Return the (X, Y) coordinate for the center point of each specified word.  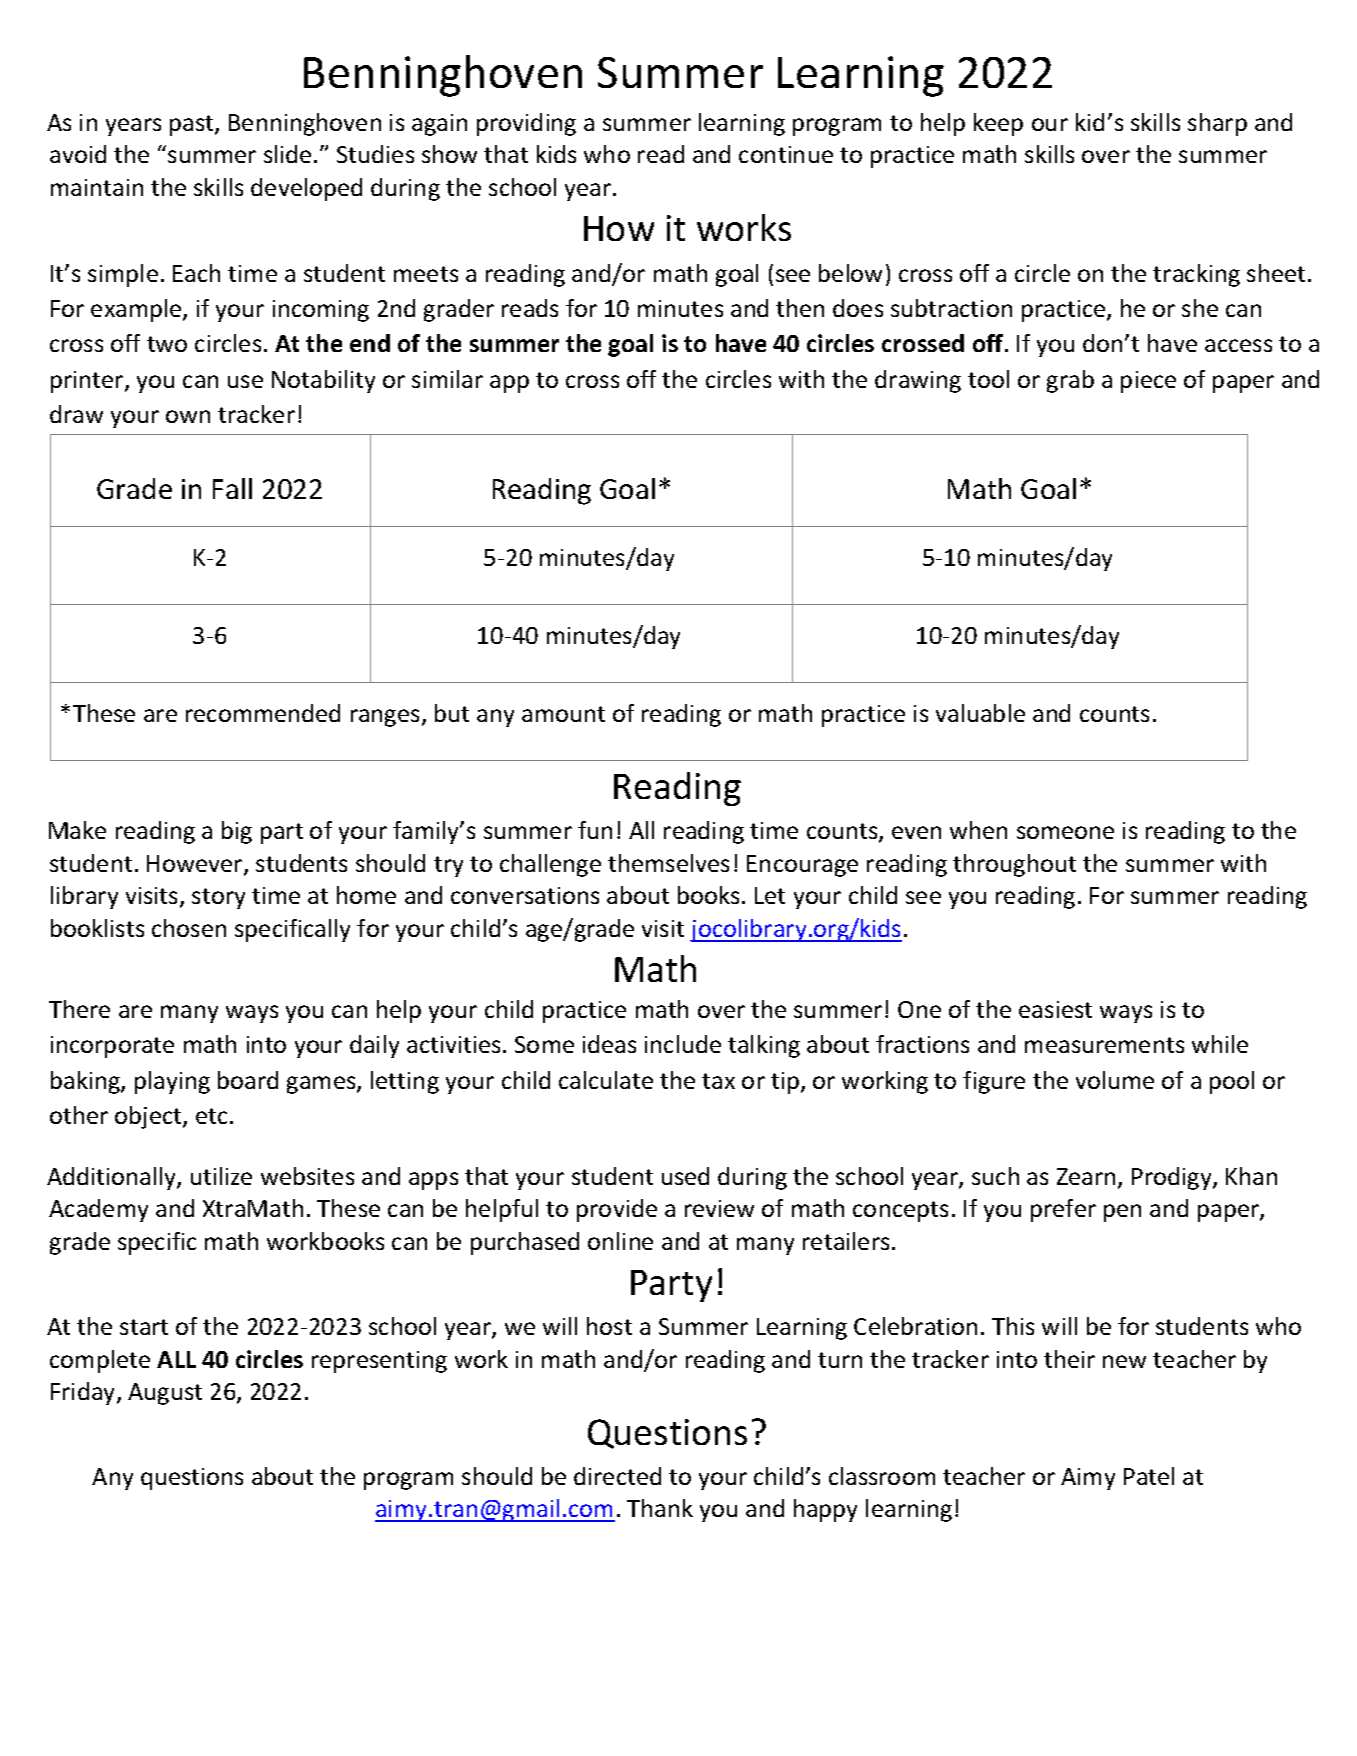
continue (786, 154)
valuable (980, 713)
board (248, 1080)
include (683, 1044)
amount (563, 714)
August (165, 1394)
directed (617, 1476)
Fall (232, 488)
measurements (1104, 1045)
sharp (1217, 124)
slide (287, 154)
